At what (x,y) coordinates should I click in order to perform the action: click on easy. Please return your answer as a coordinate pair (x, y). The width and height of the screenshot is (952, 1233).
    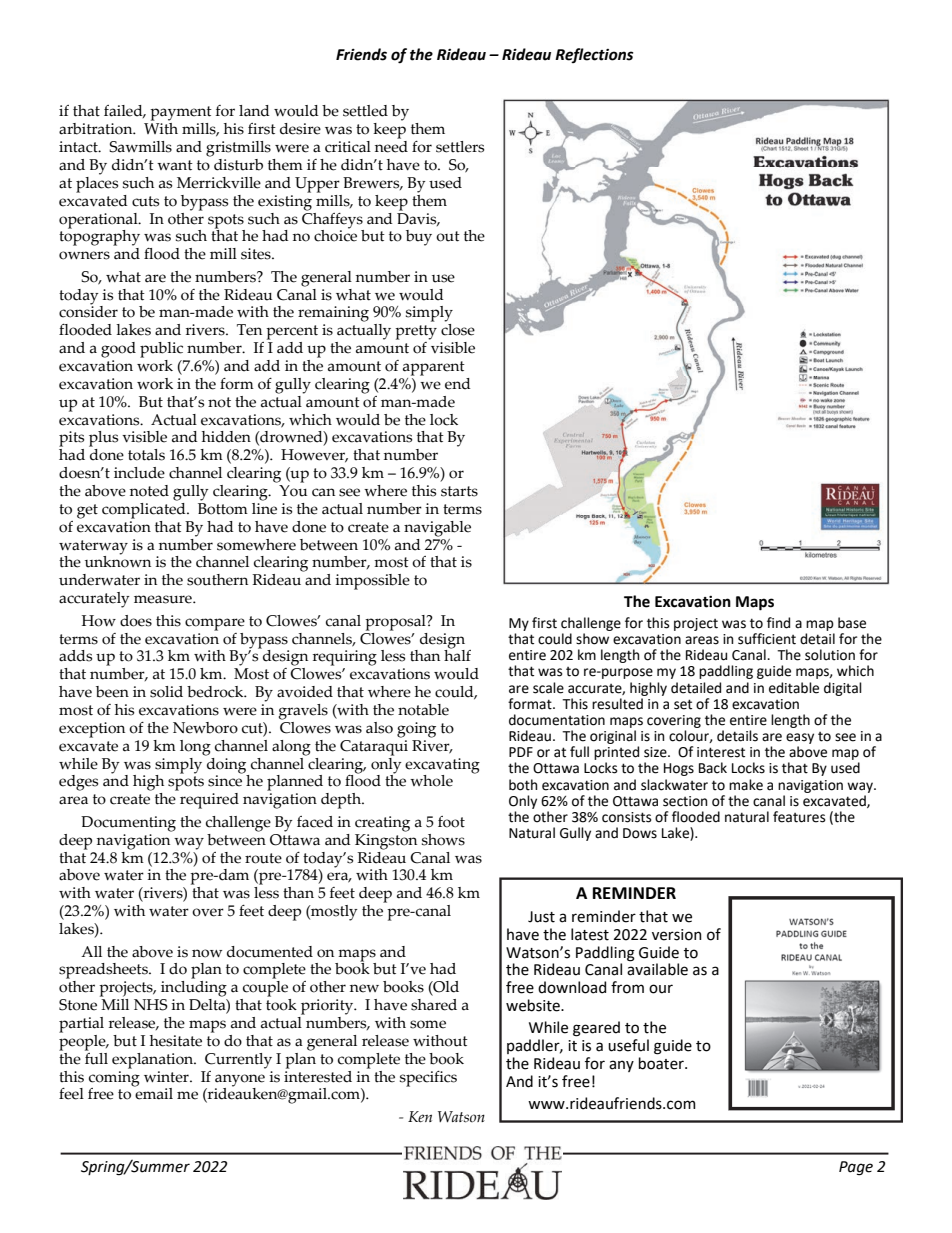
    Looking at the image, I should click on (800, 738).
